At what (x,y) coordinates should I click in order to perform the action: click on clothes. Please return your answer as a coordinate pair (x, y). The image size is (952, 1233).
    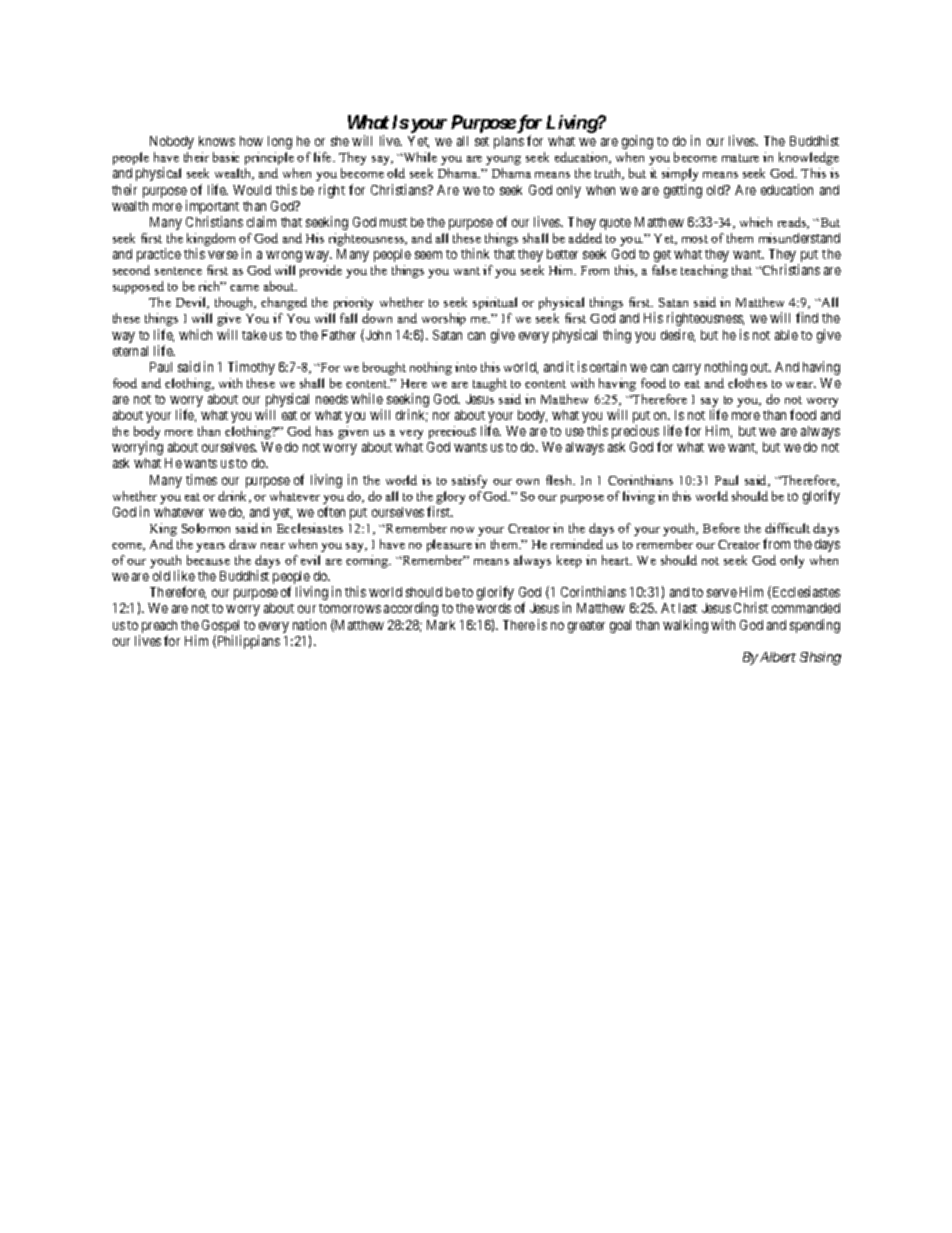
    Looking at the image, I should click on (747, 383).
